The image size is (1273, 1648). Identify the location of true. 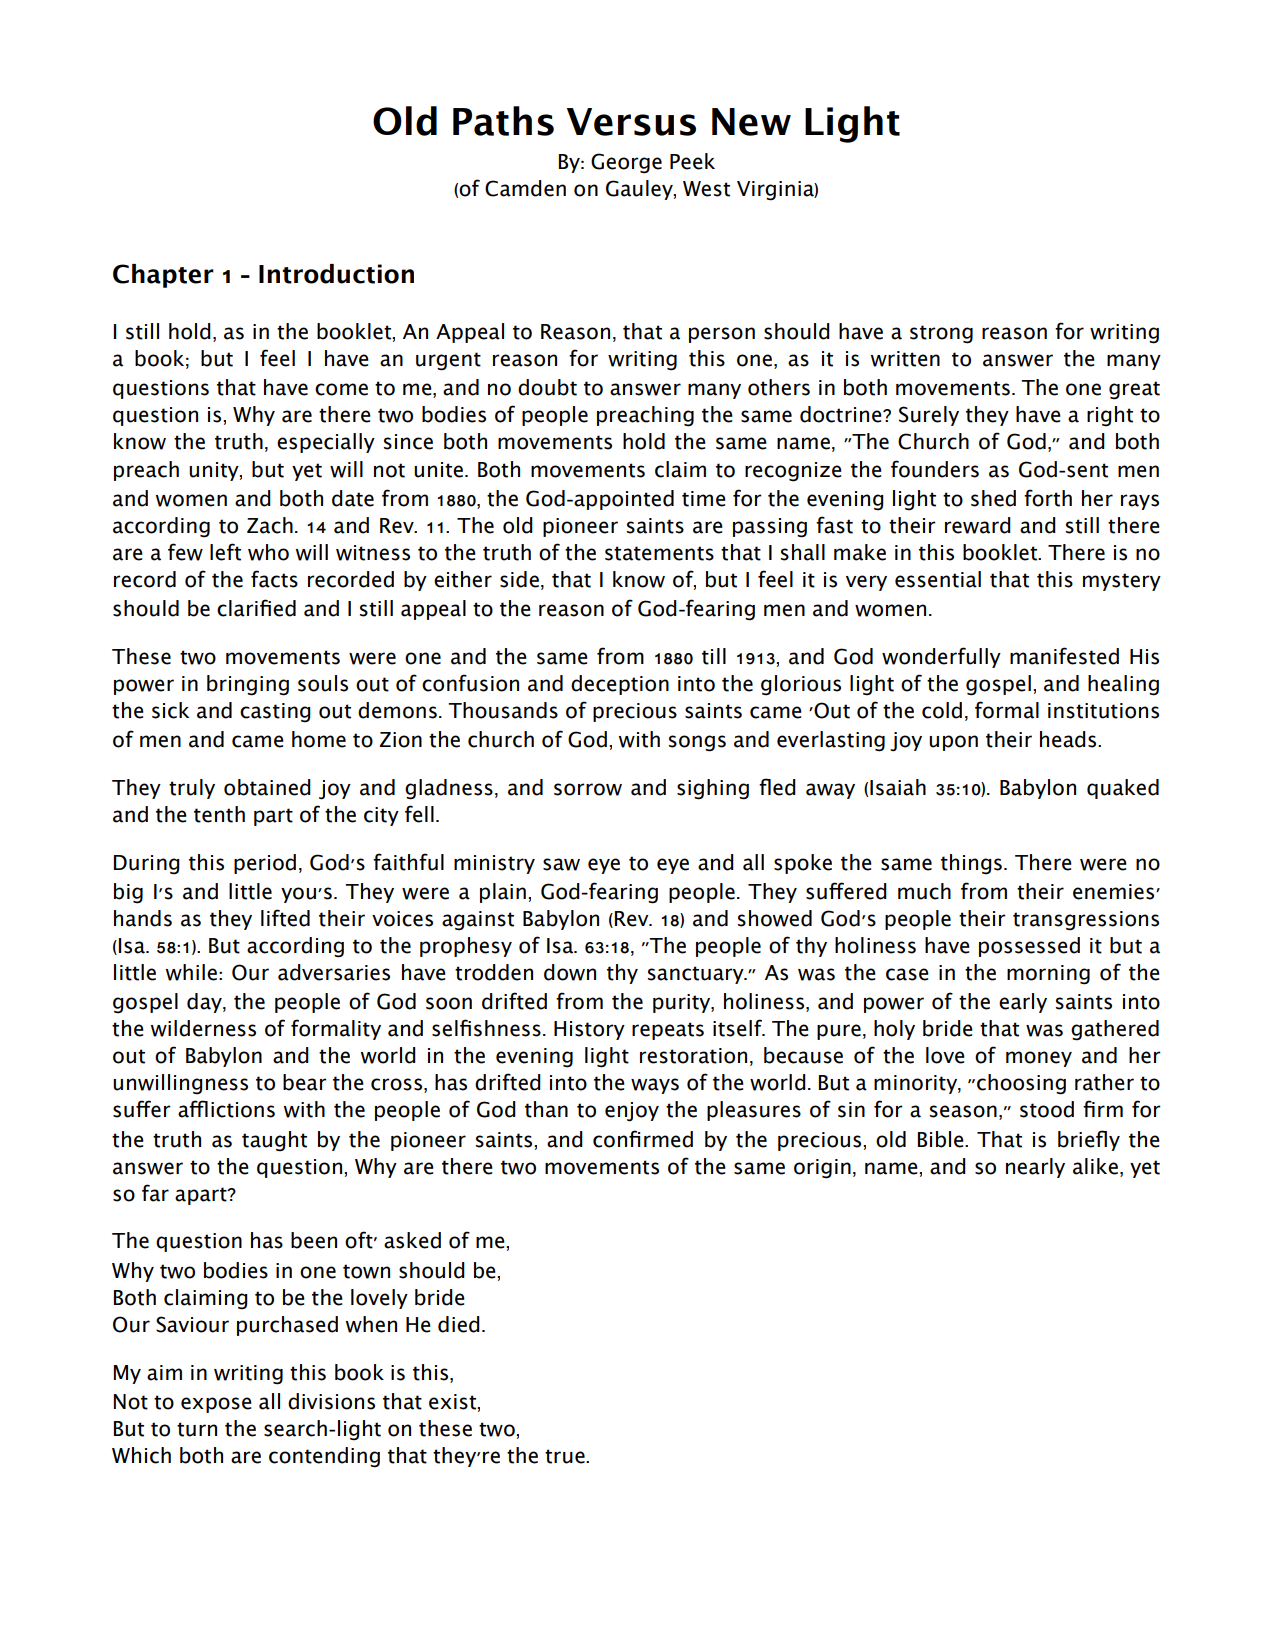
(566, 1456).
